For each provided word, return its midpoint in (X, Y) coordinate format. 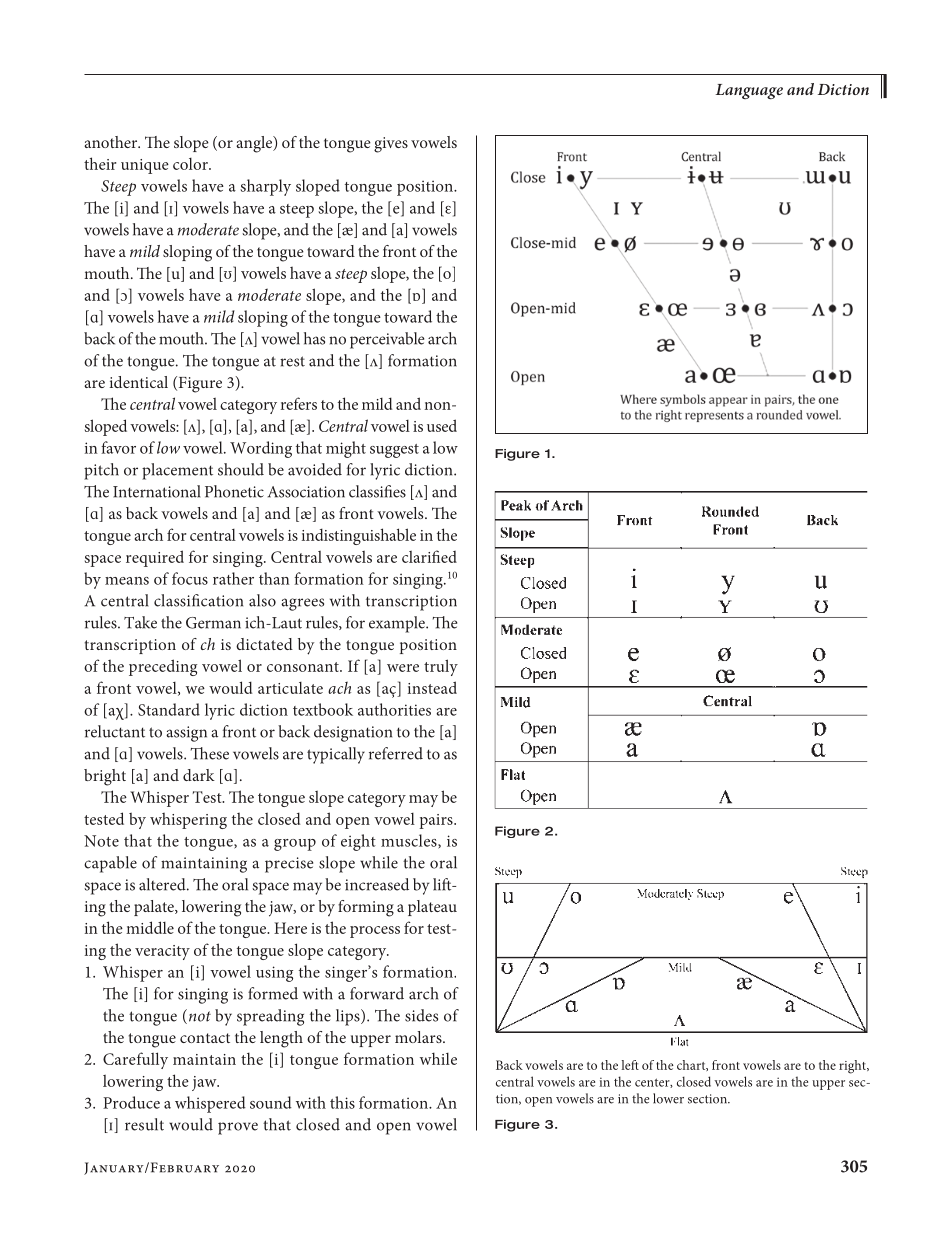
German (213, 623)
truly (441, 667)
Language (749, 91)
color (191, 164)
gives (391, 145)
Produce (131, 1102)
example (398, 624)
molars (419, 1037)
